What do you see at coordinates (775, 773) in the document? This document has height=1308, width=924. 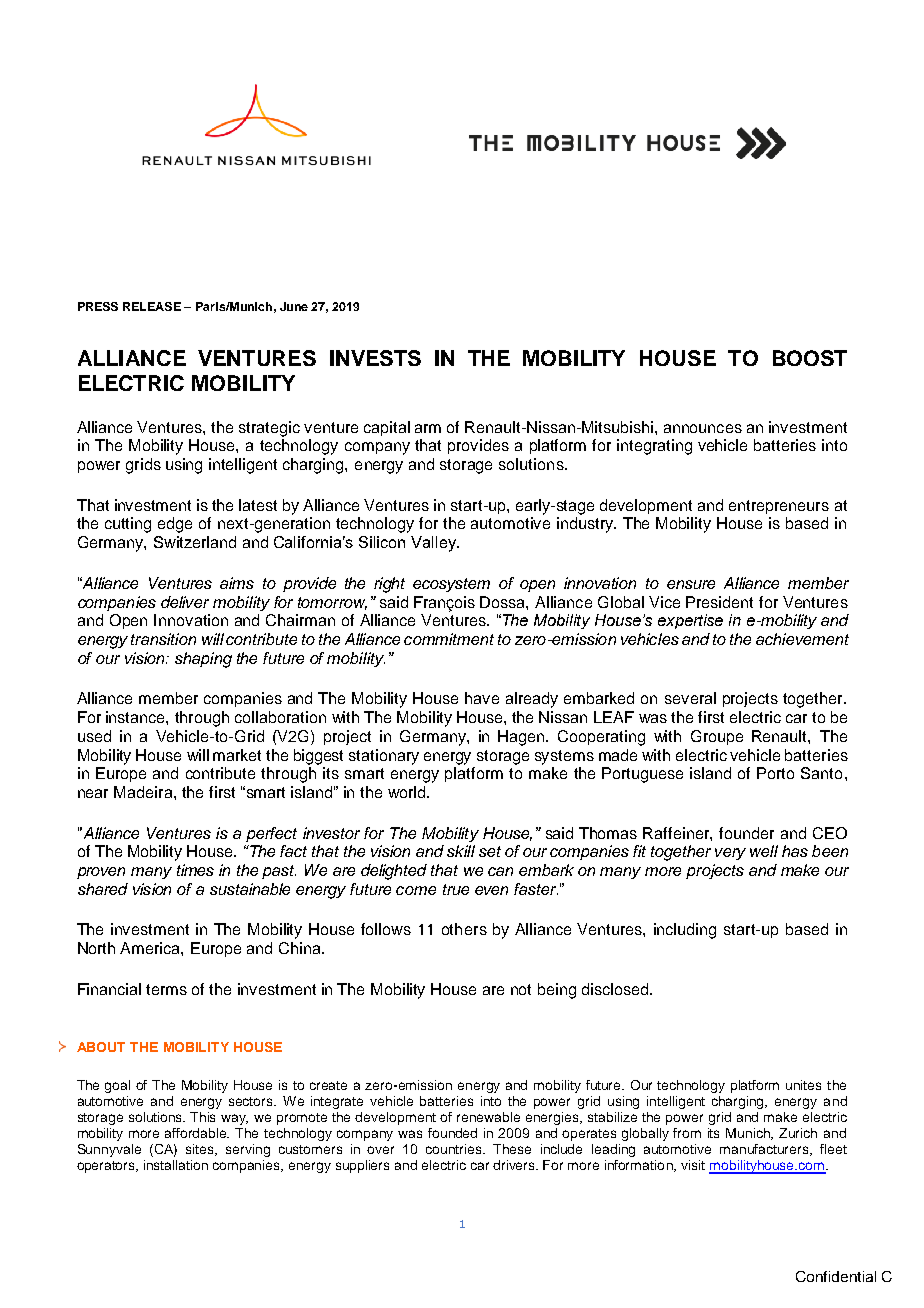 I see `Porto` at bounding box center [775, 773].
